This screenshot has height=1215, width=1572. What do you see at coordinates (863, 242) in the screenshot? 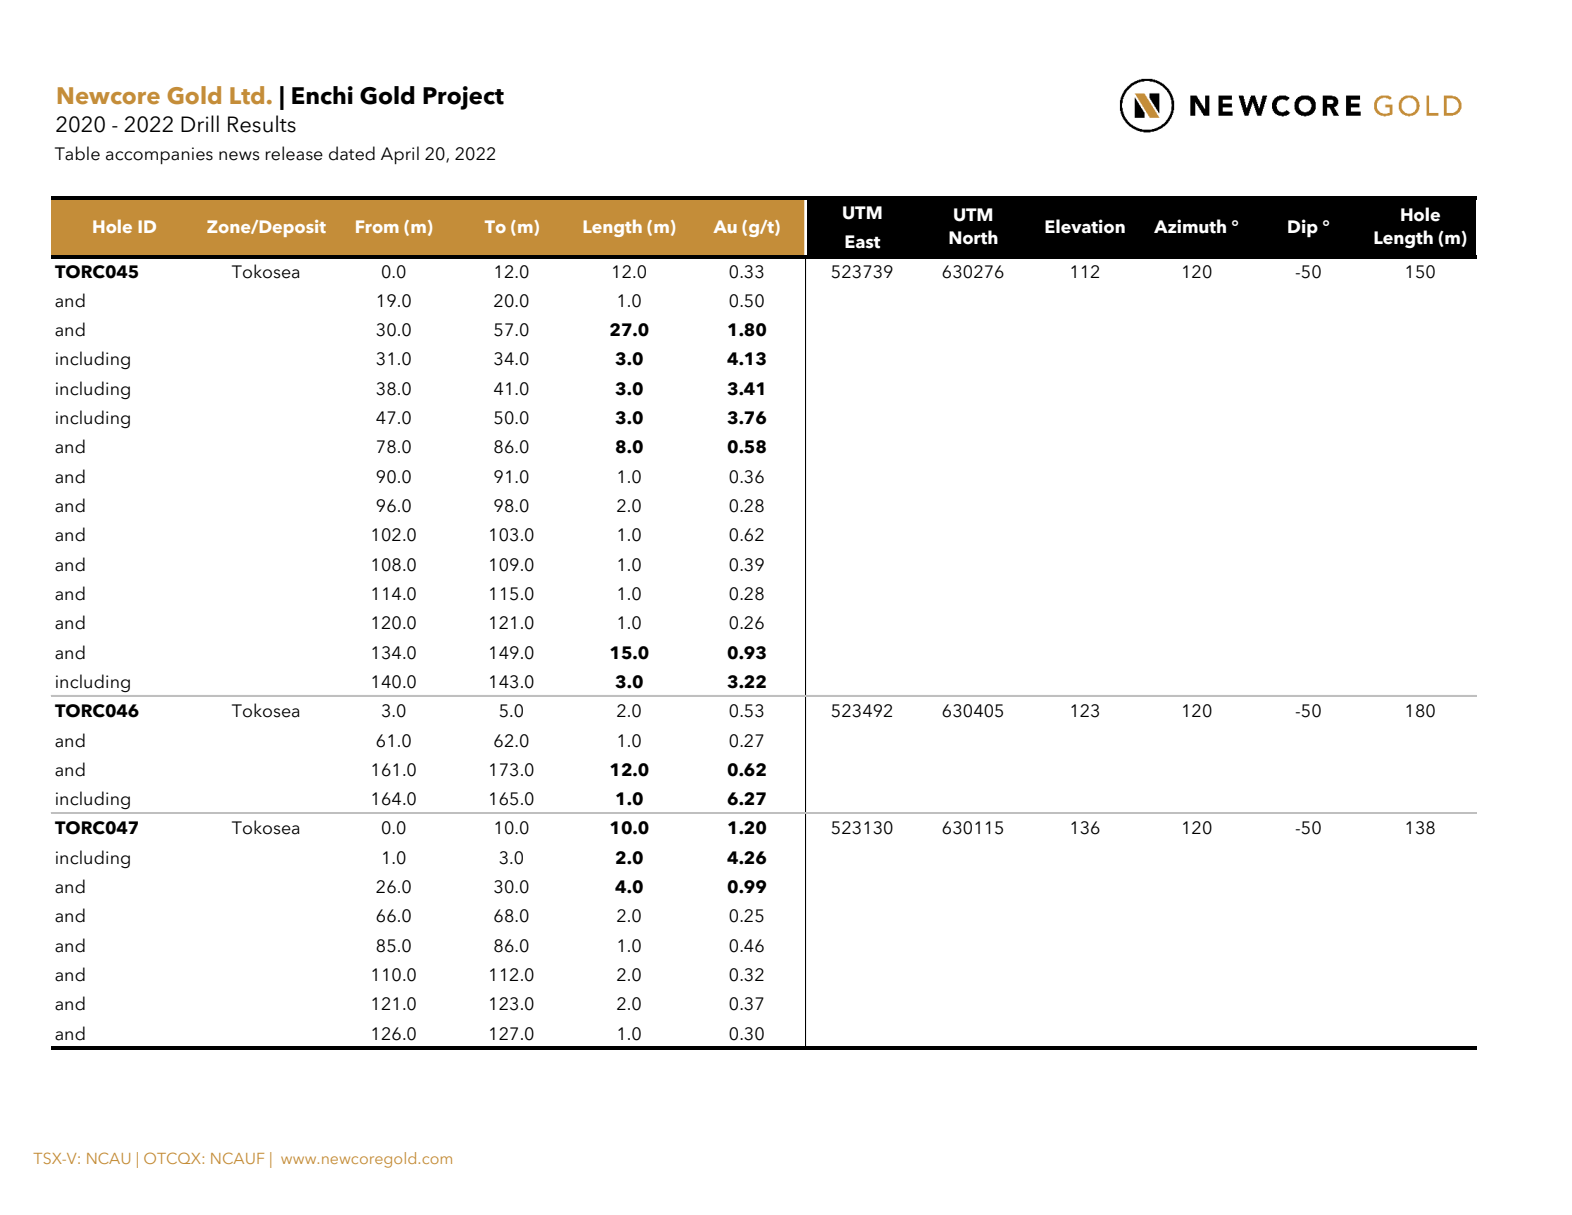
I see `East` at bounding box center [863, 242].
